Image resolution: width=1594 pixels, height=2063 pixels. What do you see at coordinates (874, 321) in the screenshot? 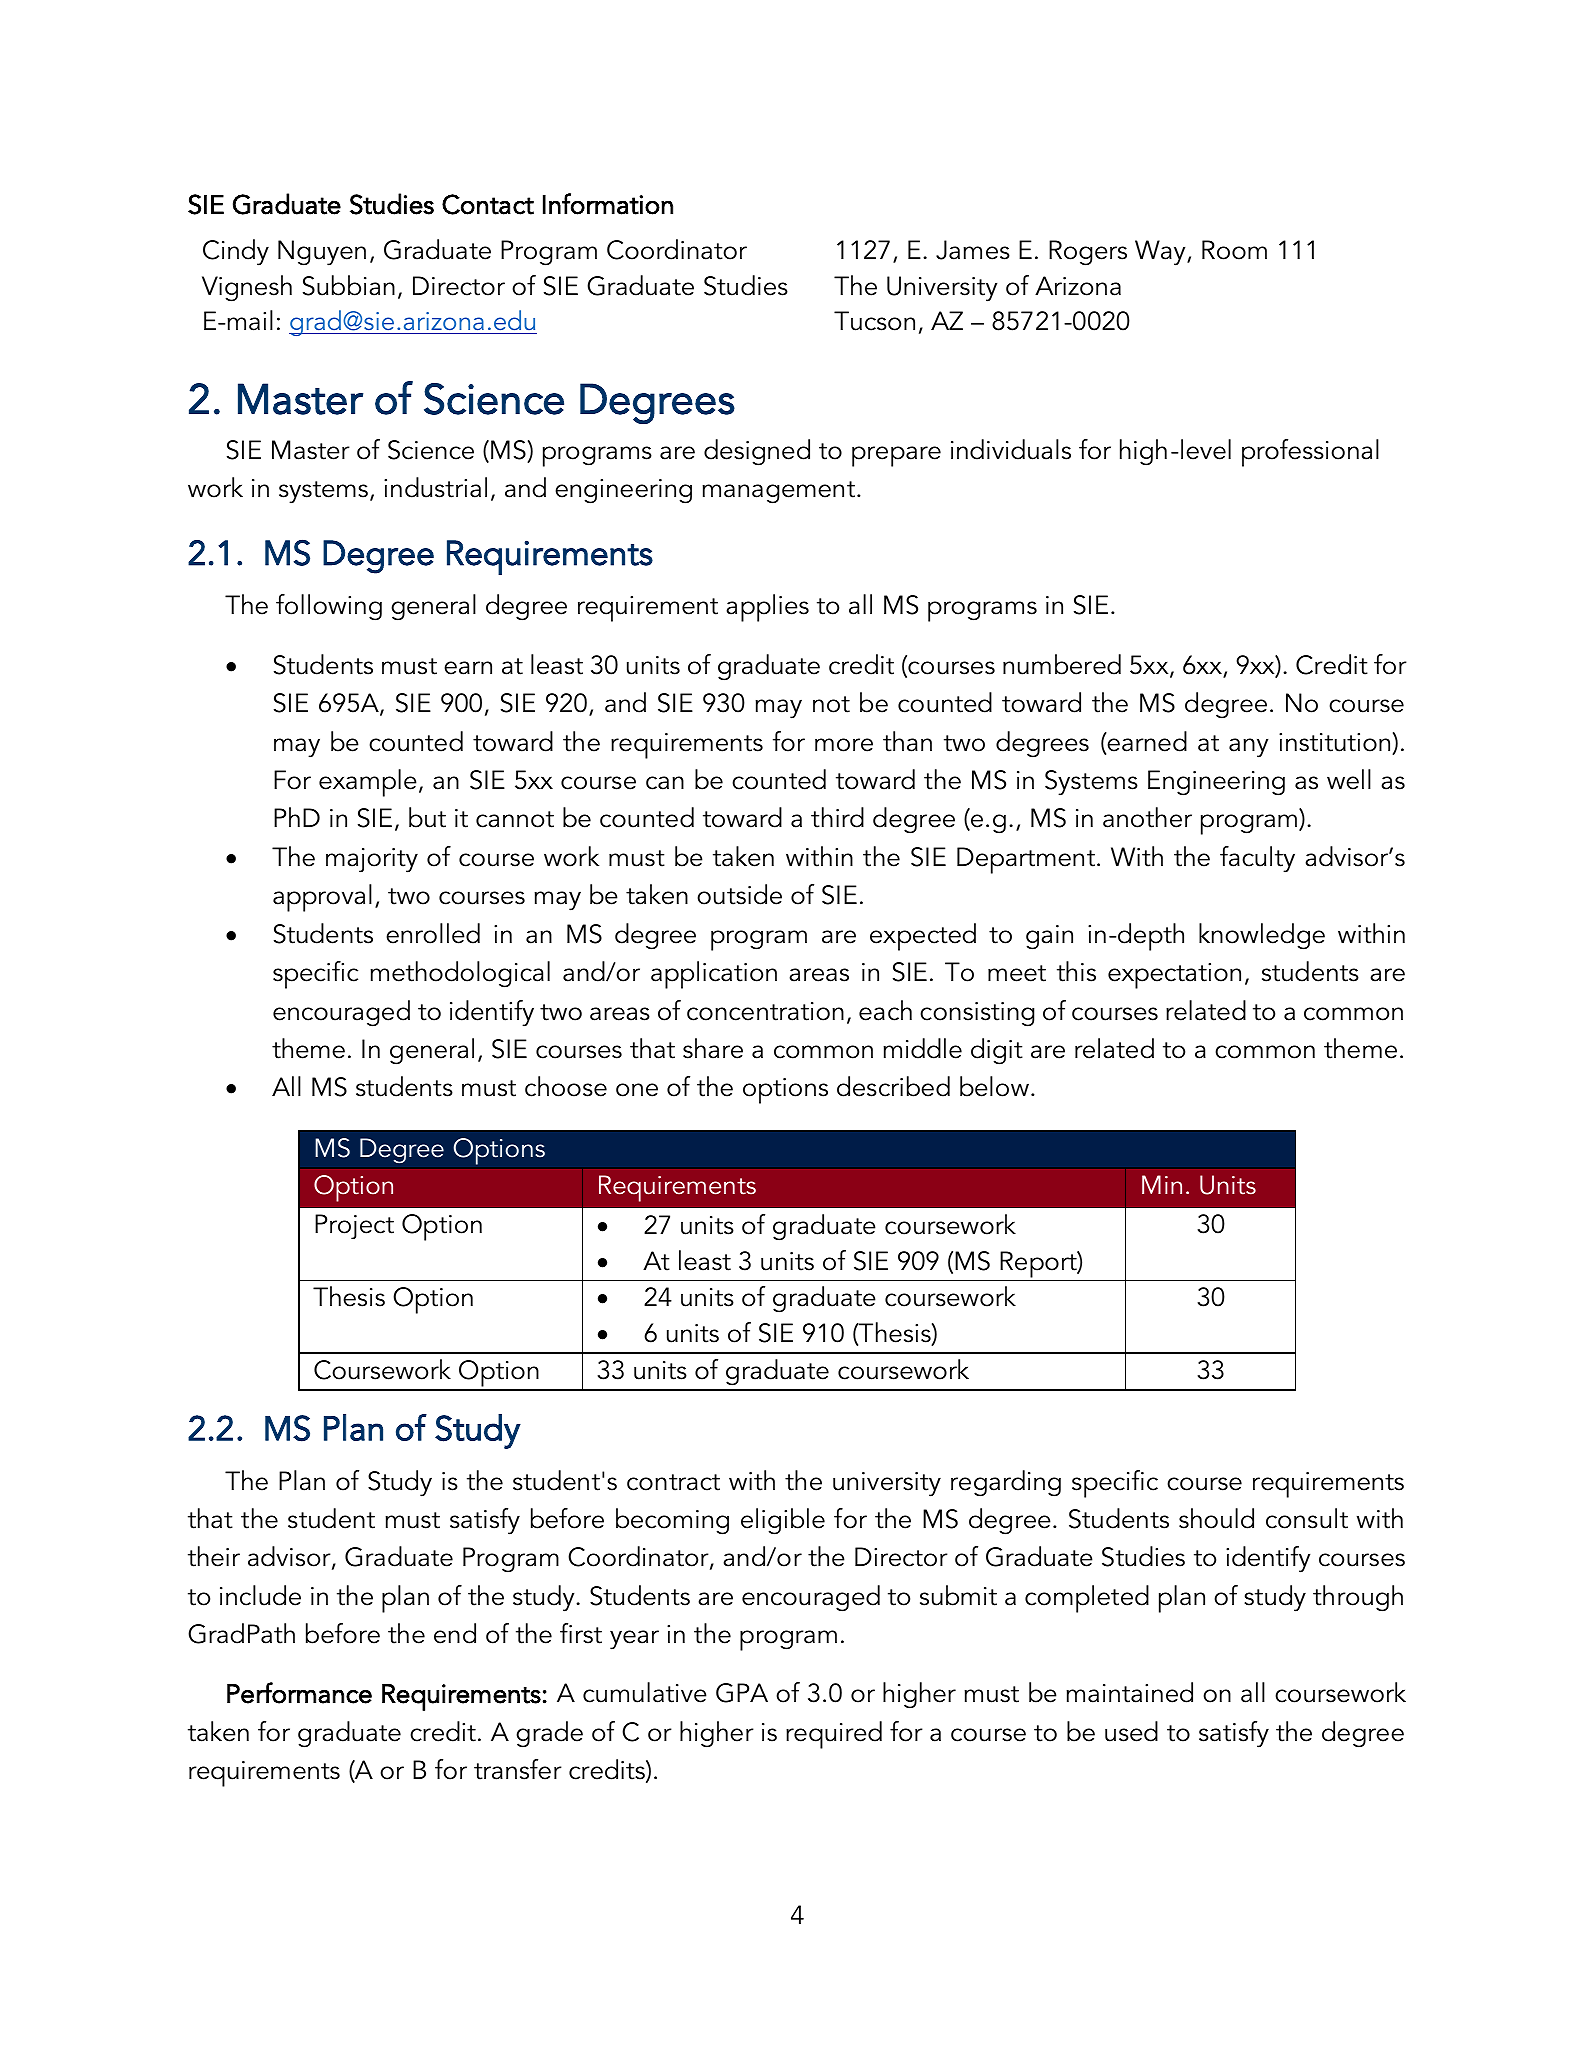
I see `Tucson` at bounding box center [874, 321].
